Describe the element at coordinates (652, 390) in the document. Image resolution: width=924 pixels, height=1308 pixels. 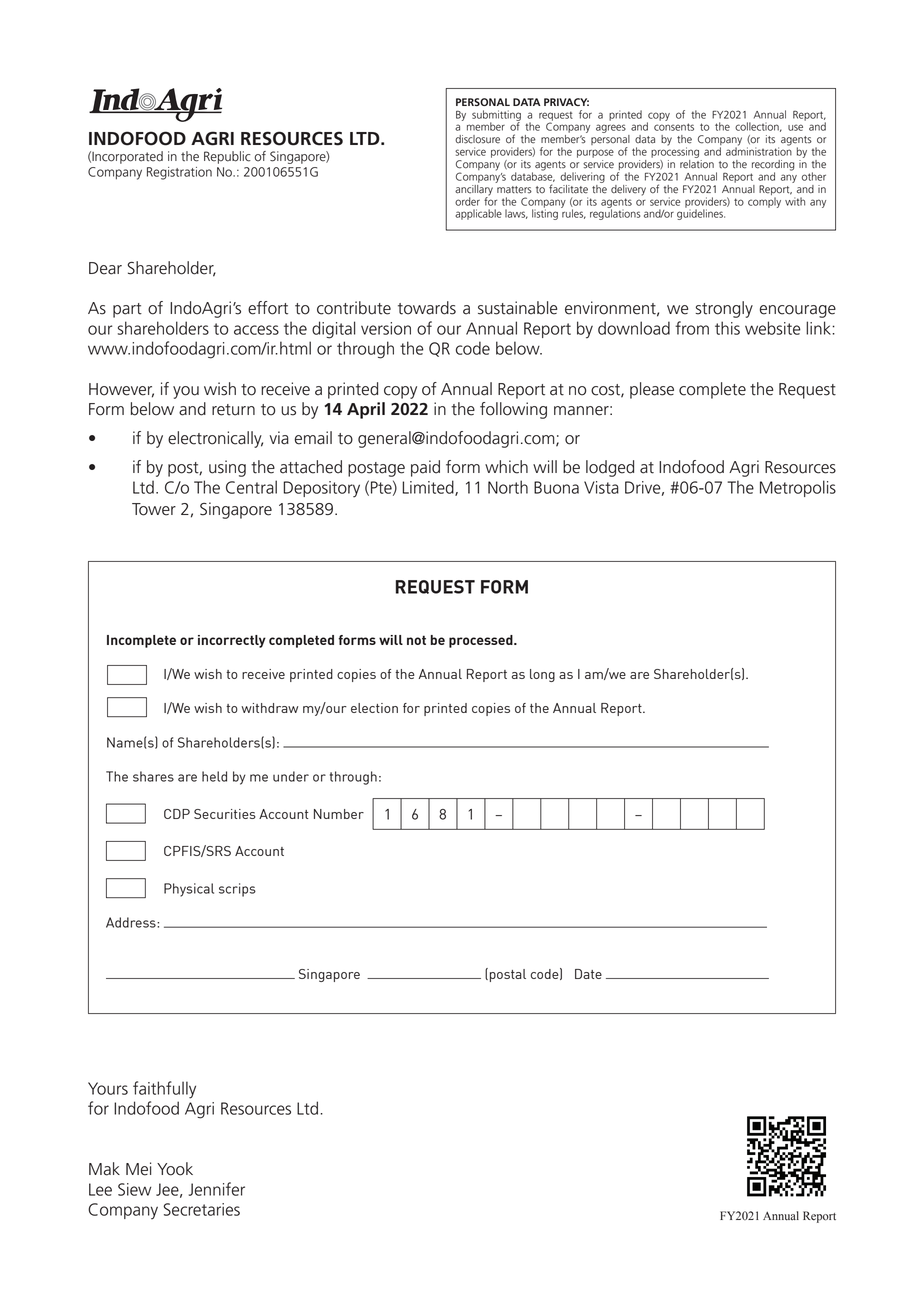
I see `please` at that location.
